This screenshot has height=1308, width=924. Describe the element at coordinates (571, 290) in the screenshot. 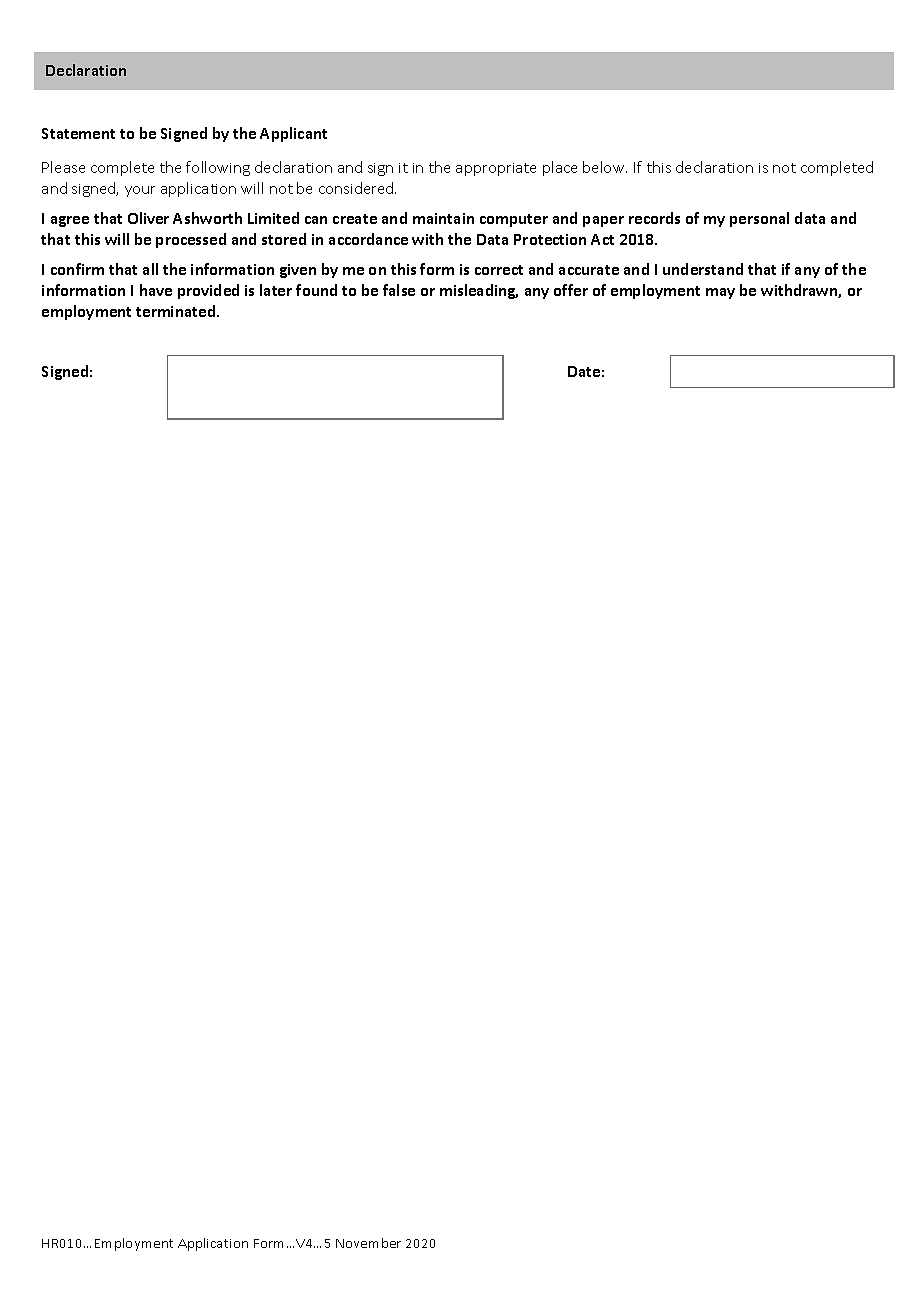

I see `offer` at that location.
